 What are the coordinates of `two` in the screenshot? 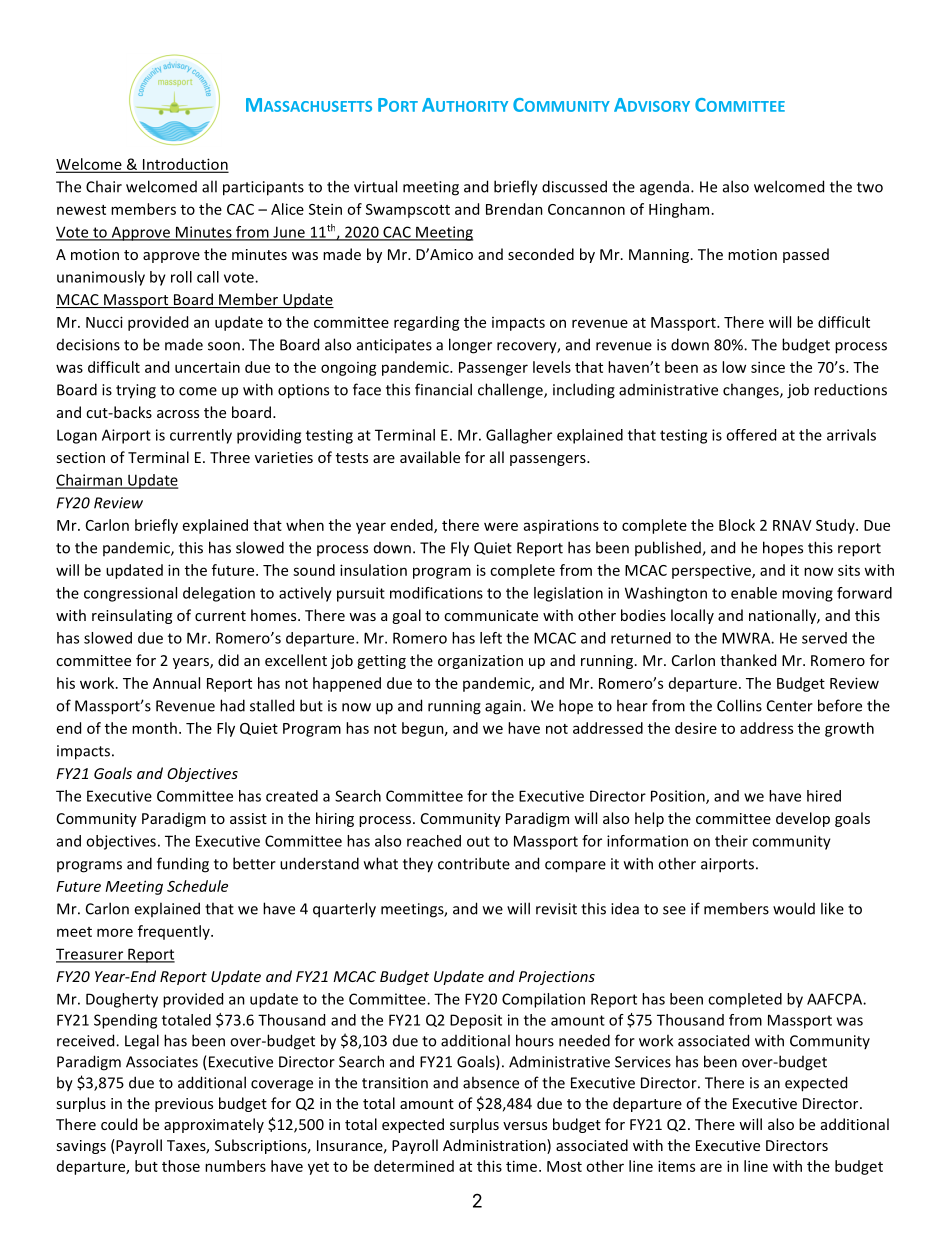 It's located at (870, 187).
